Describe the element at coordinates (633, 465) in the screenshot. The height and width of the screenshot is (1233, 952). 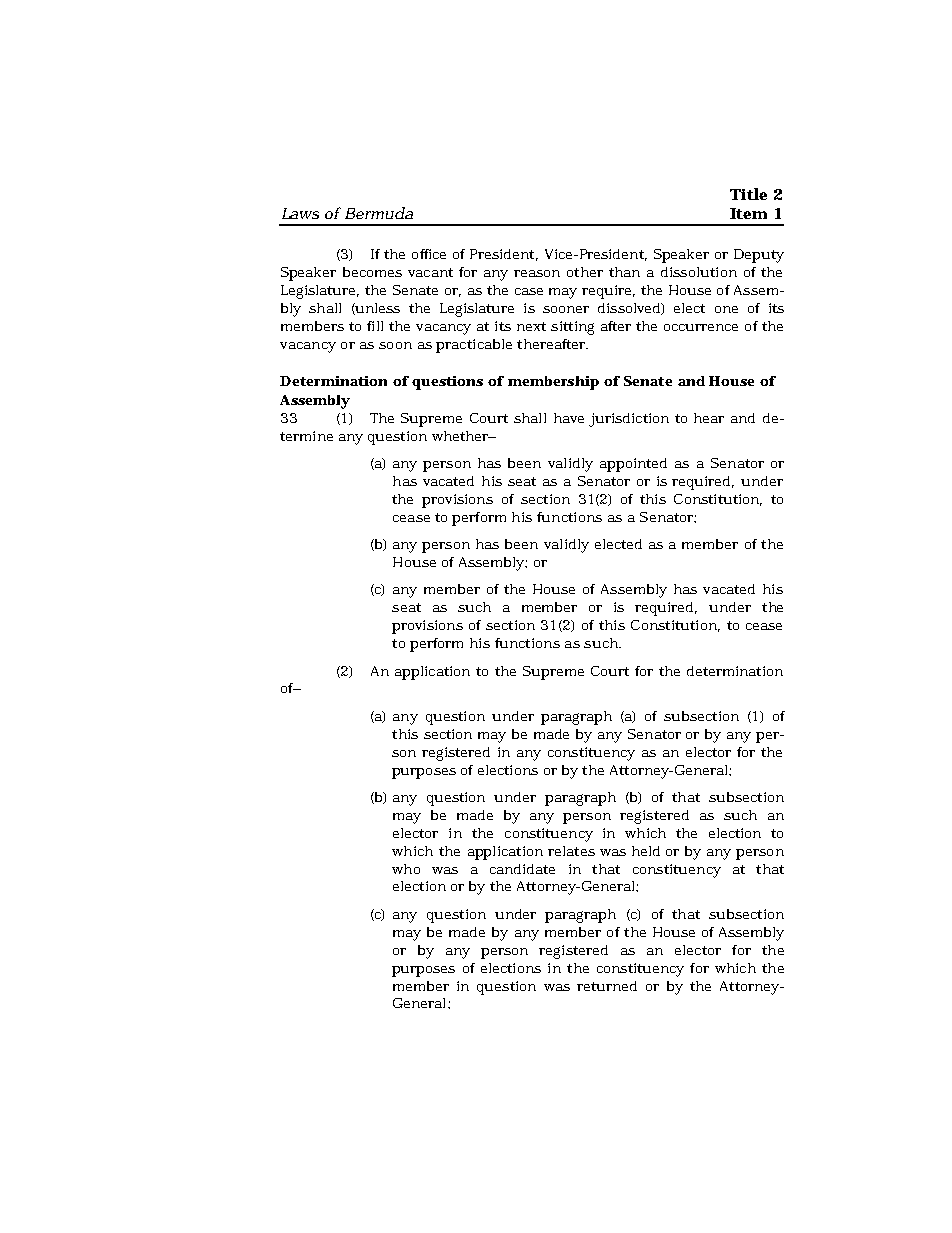
I see `appointed` at that location.
